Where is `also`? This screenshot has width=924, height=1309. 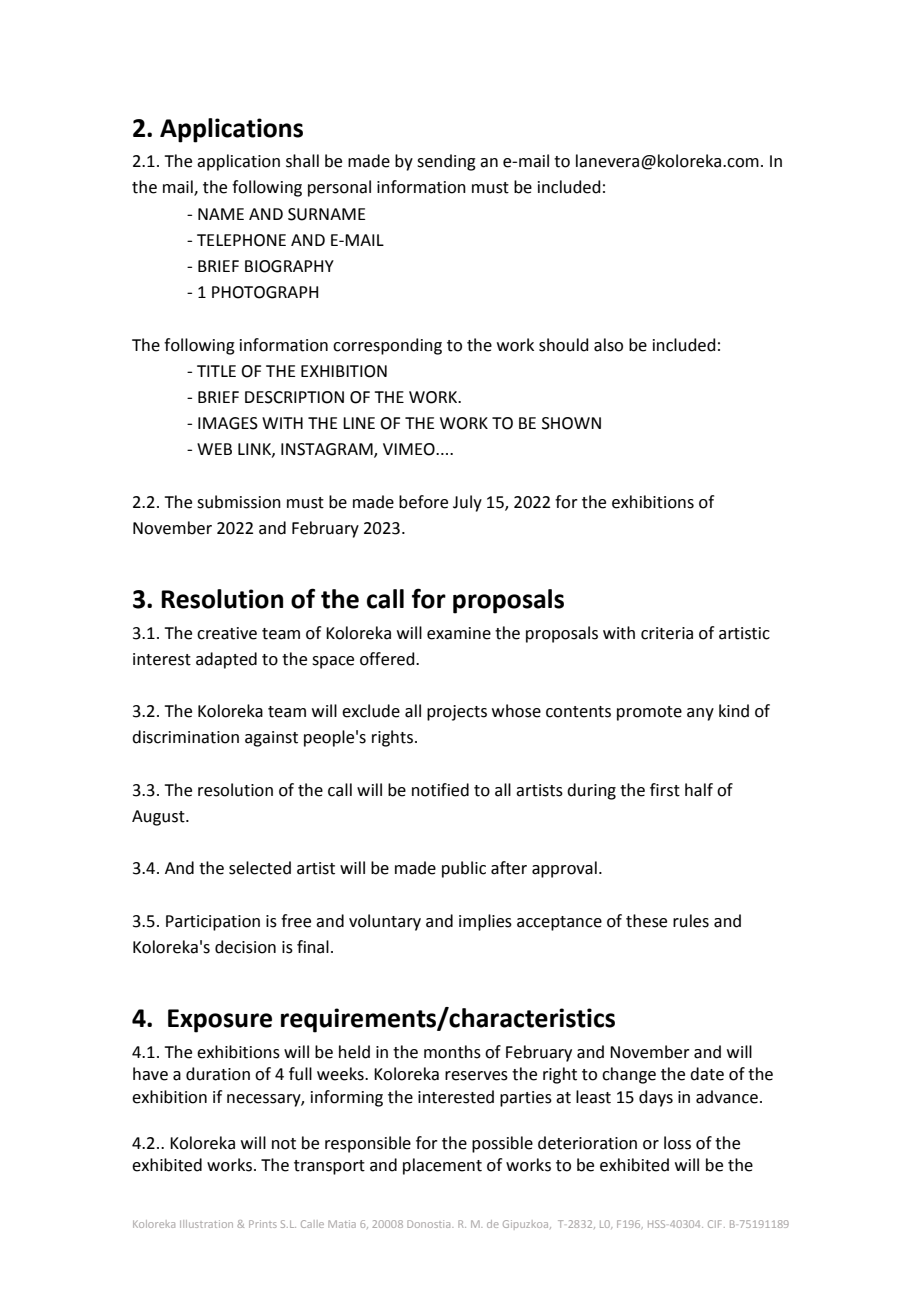 also is located at coordinates (608, 345).
